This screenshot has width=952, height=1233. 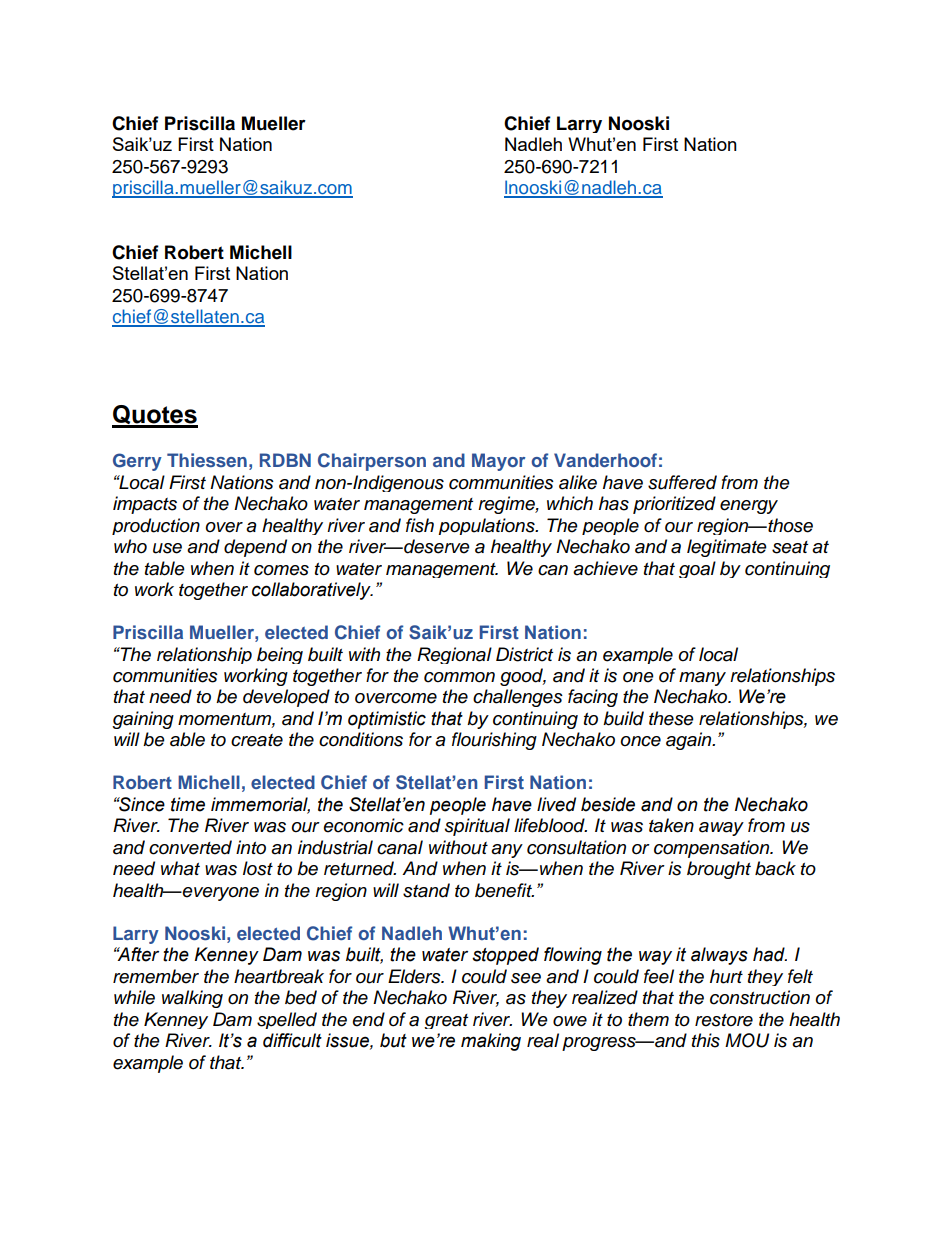 I want to click on again, so click(x=690, y=741).
